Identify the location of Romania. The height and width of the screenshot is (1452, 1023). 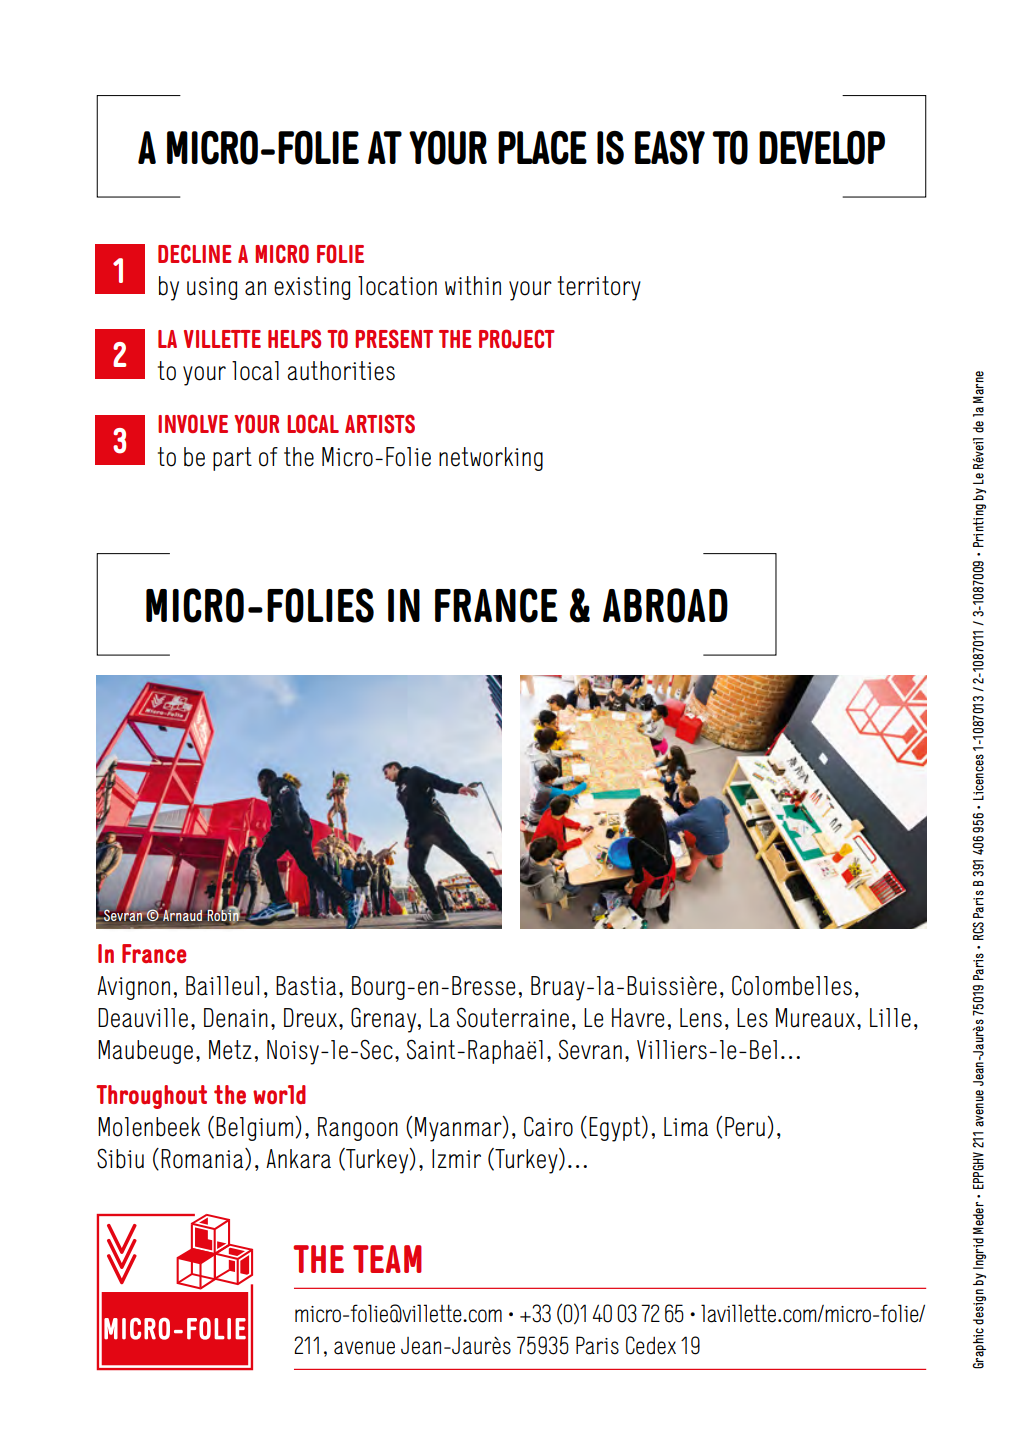
(203, 1159).
